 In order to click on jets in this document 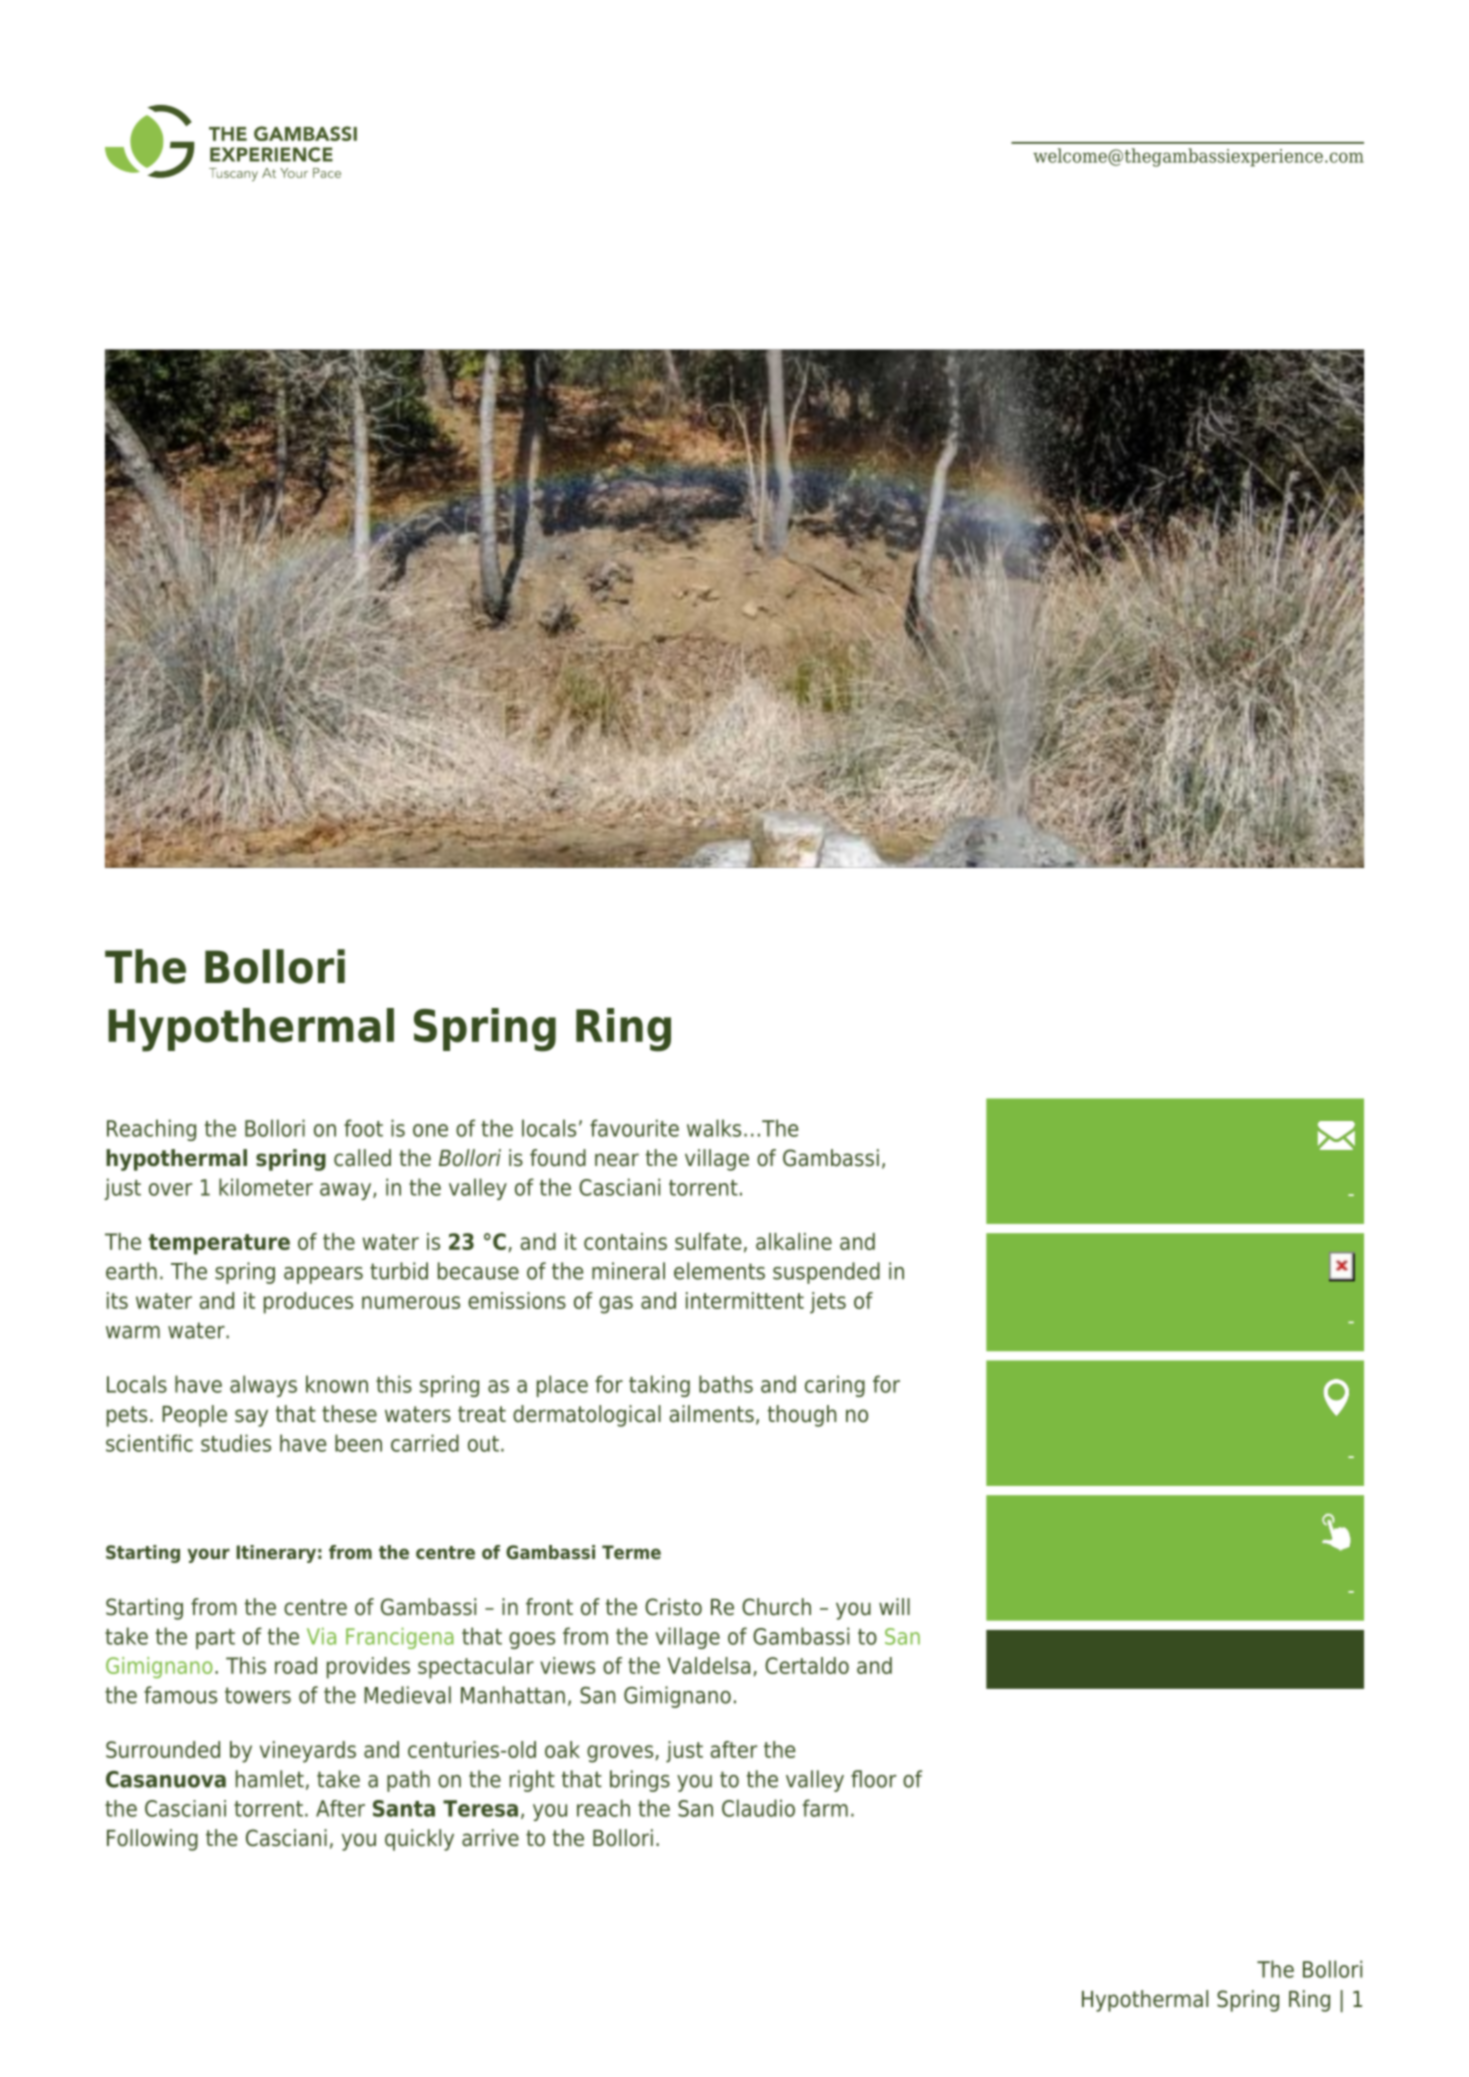, I will do `click(828, 1303)`.
